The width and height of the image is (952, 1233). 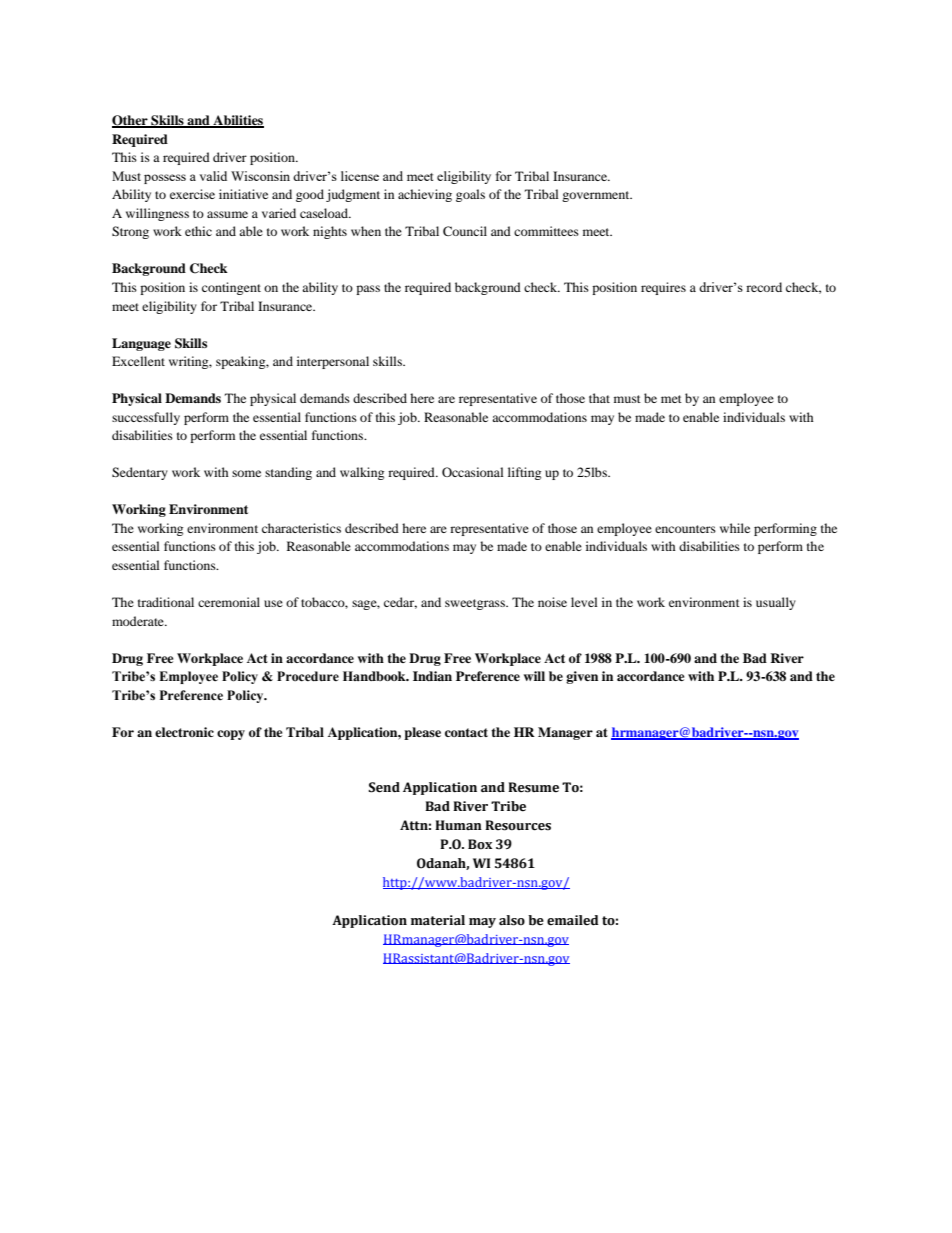 I want to click on material, so click(x=438, y=920).
